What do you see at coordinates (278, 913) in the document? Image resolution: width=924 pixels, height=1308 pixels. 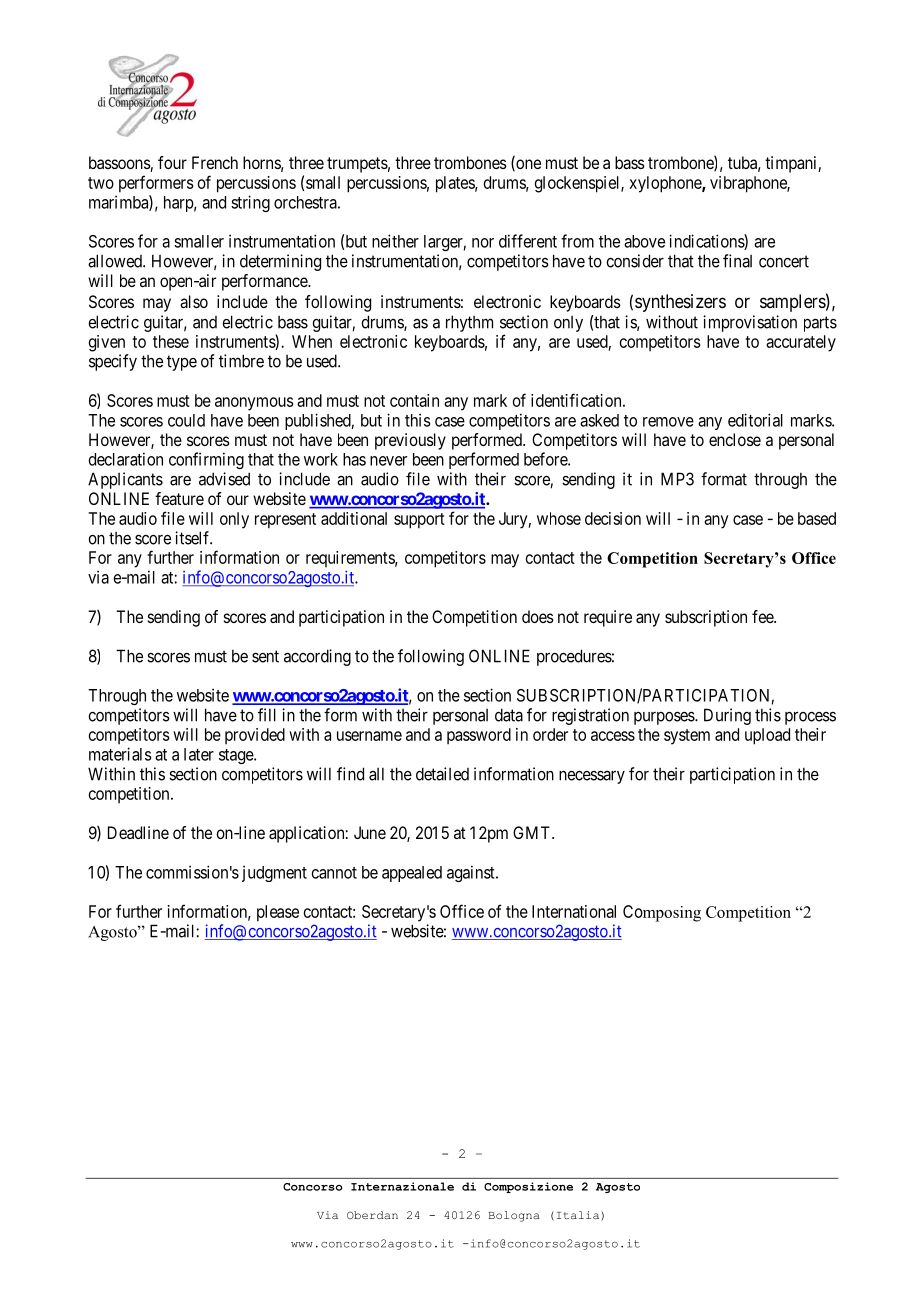 I see `please` at bounding box center [278, 913].
